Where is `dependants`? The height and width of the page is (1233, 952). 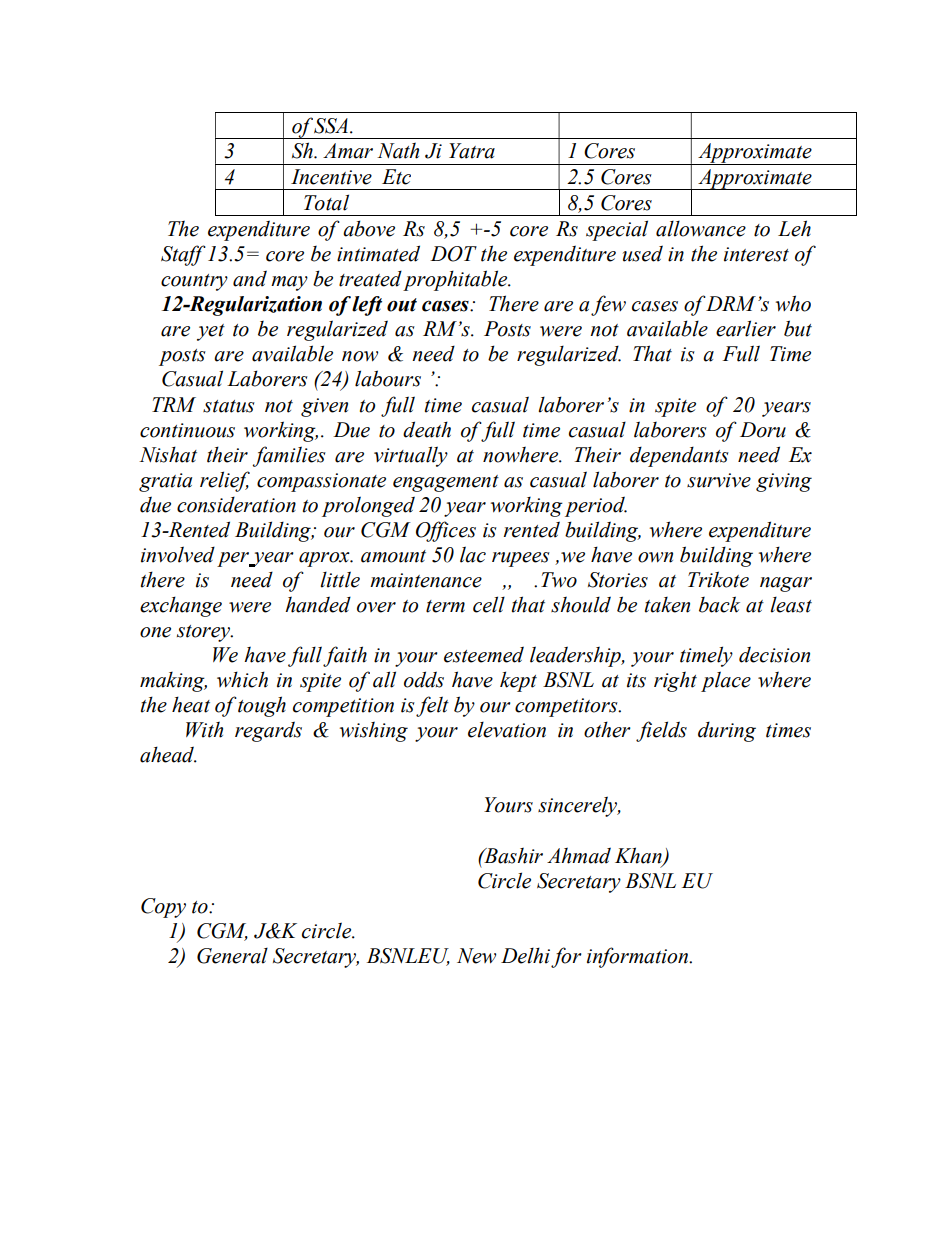
dependants is located at coordinates (679, 457).
